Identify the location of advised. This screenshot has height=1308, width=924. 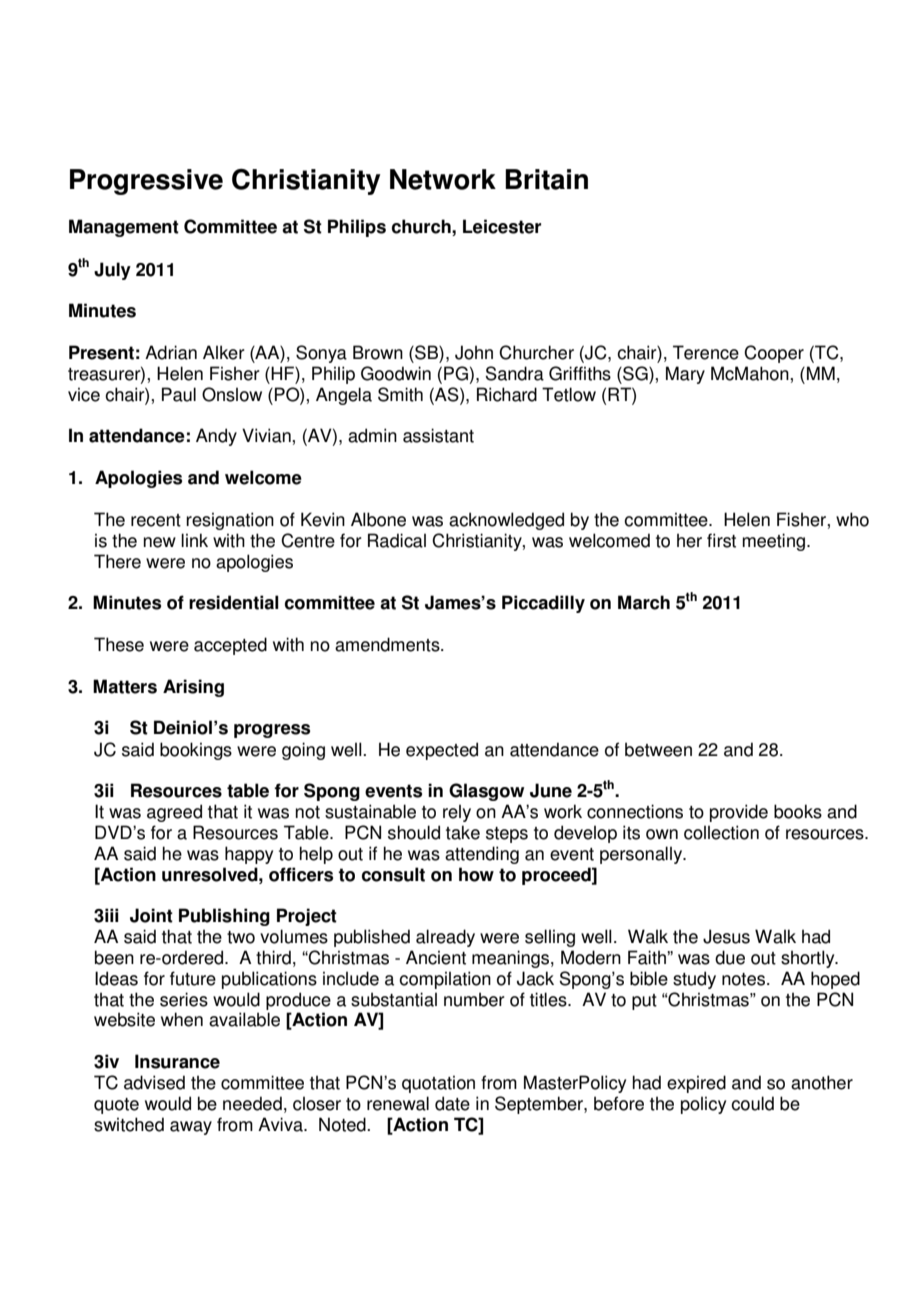
(154, 1082).
